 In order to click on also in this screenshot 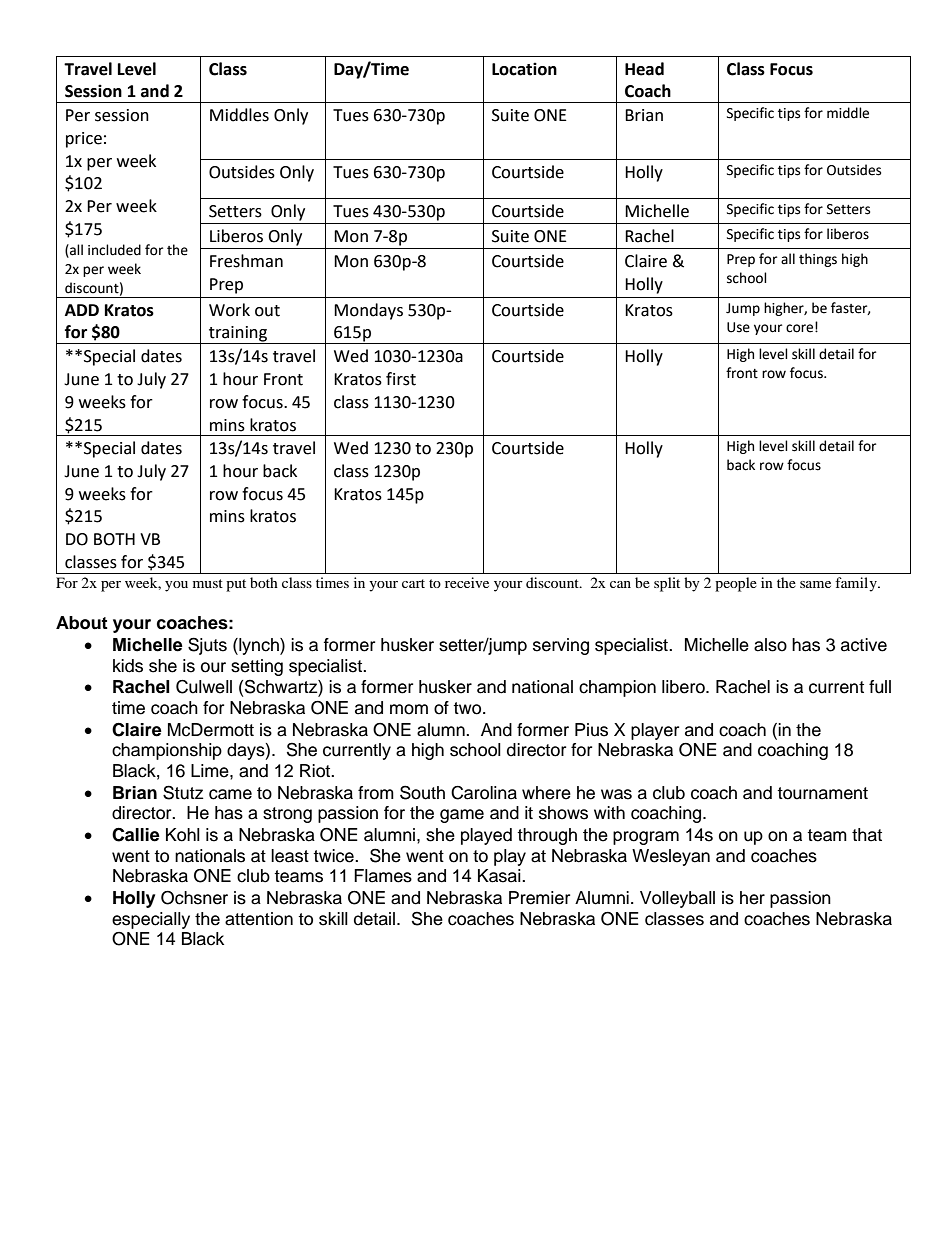, I will do `click(770, 645)`.
